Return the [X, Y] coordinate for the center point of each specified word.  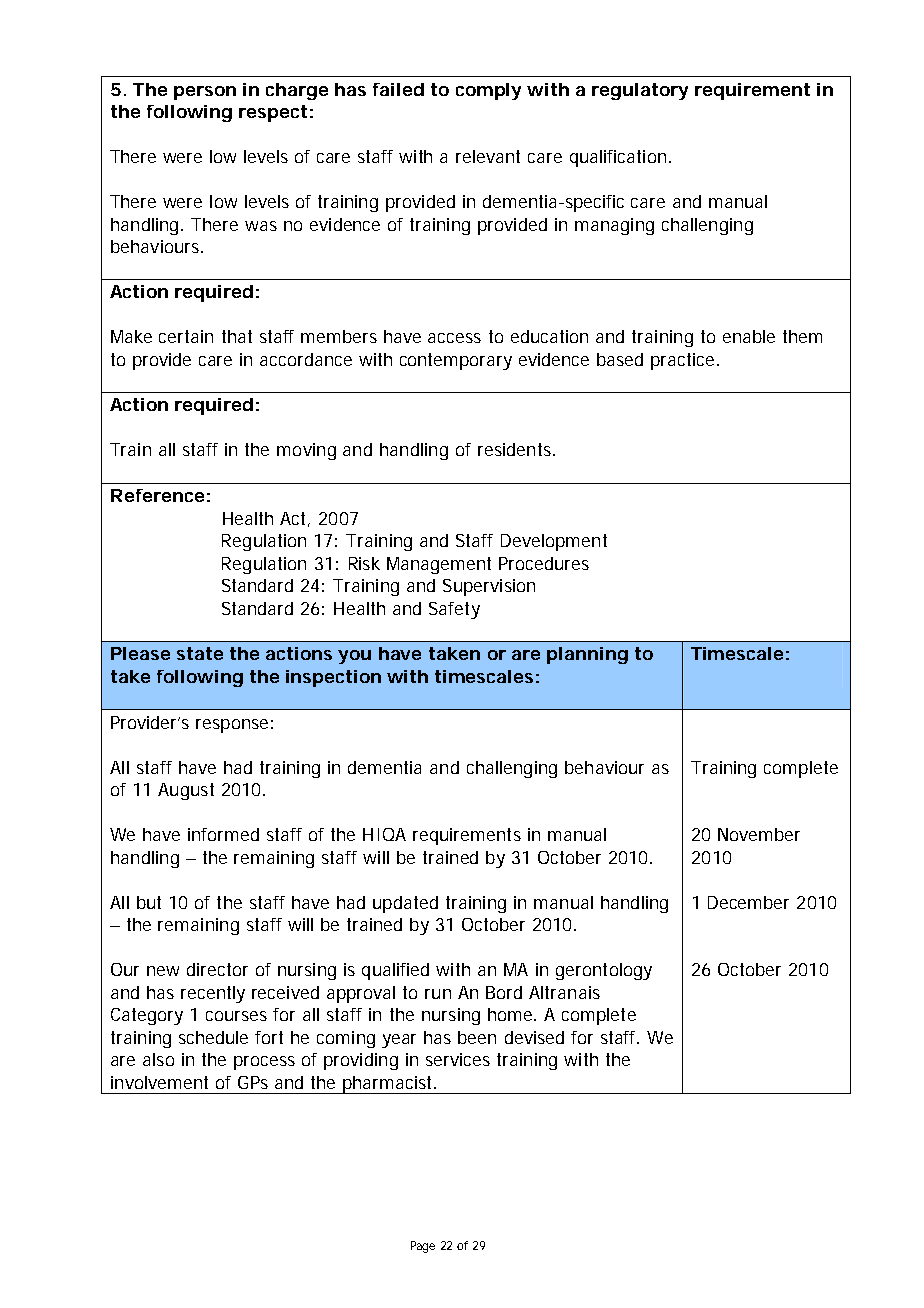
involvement [159, 1082]
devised [534, 1037]
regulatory [640, 91]
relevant [488, 156]
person [205, 93]
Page [423, 1247]
